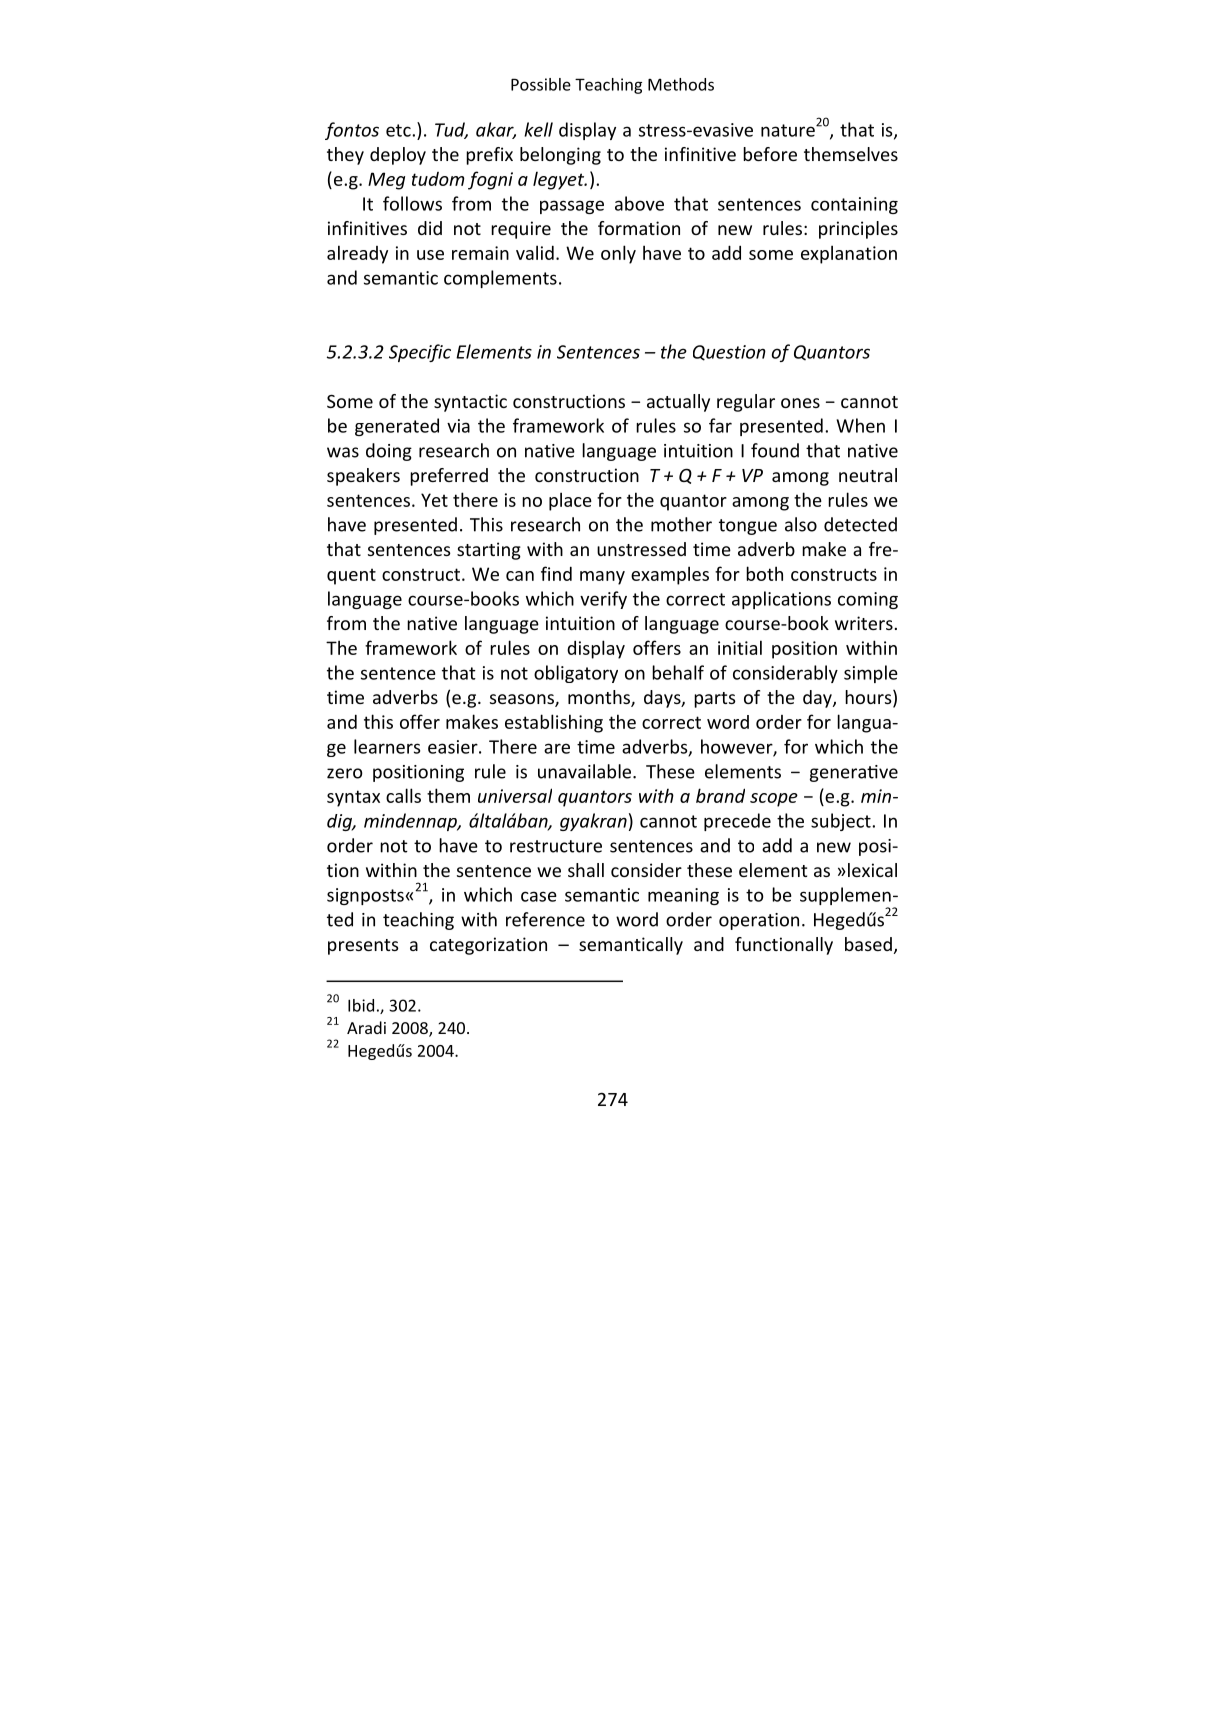 The image size is (1225, 1732). What do you see at coordinates (869, 698) in the screenshot?
I see `hours` at bounding box center [869, 698].
